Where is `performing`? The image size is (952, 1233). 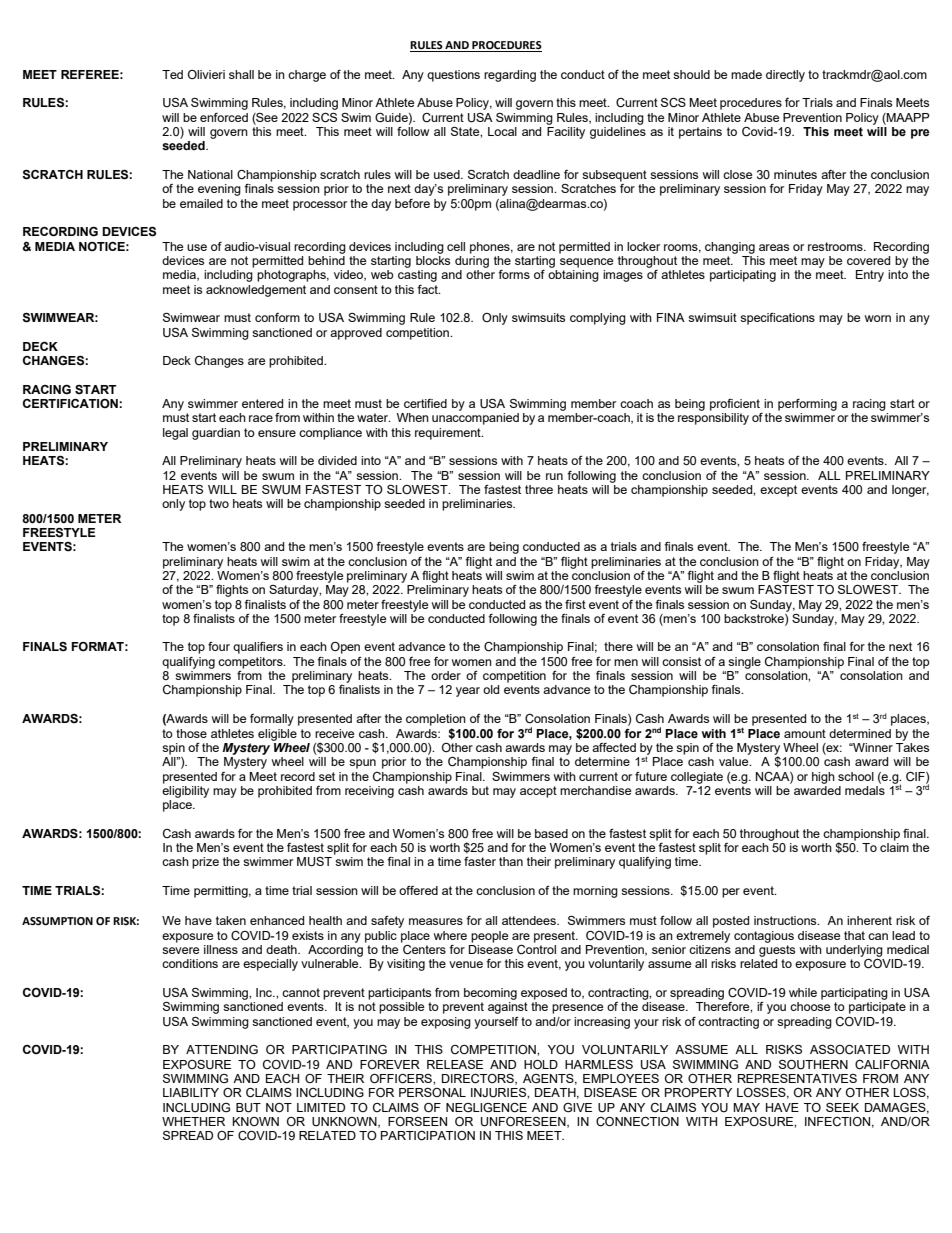 performing is located at coordinates (807, 405).
